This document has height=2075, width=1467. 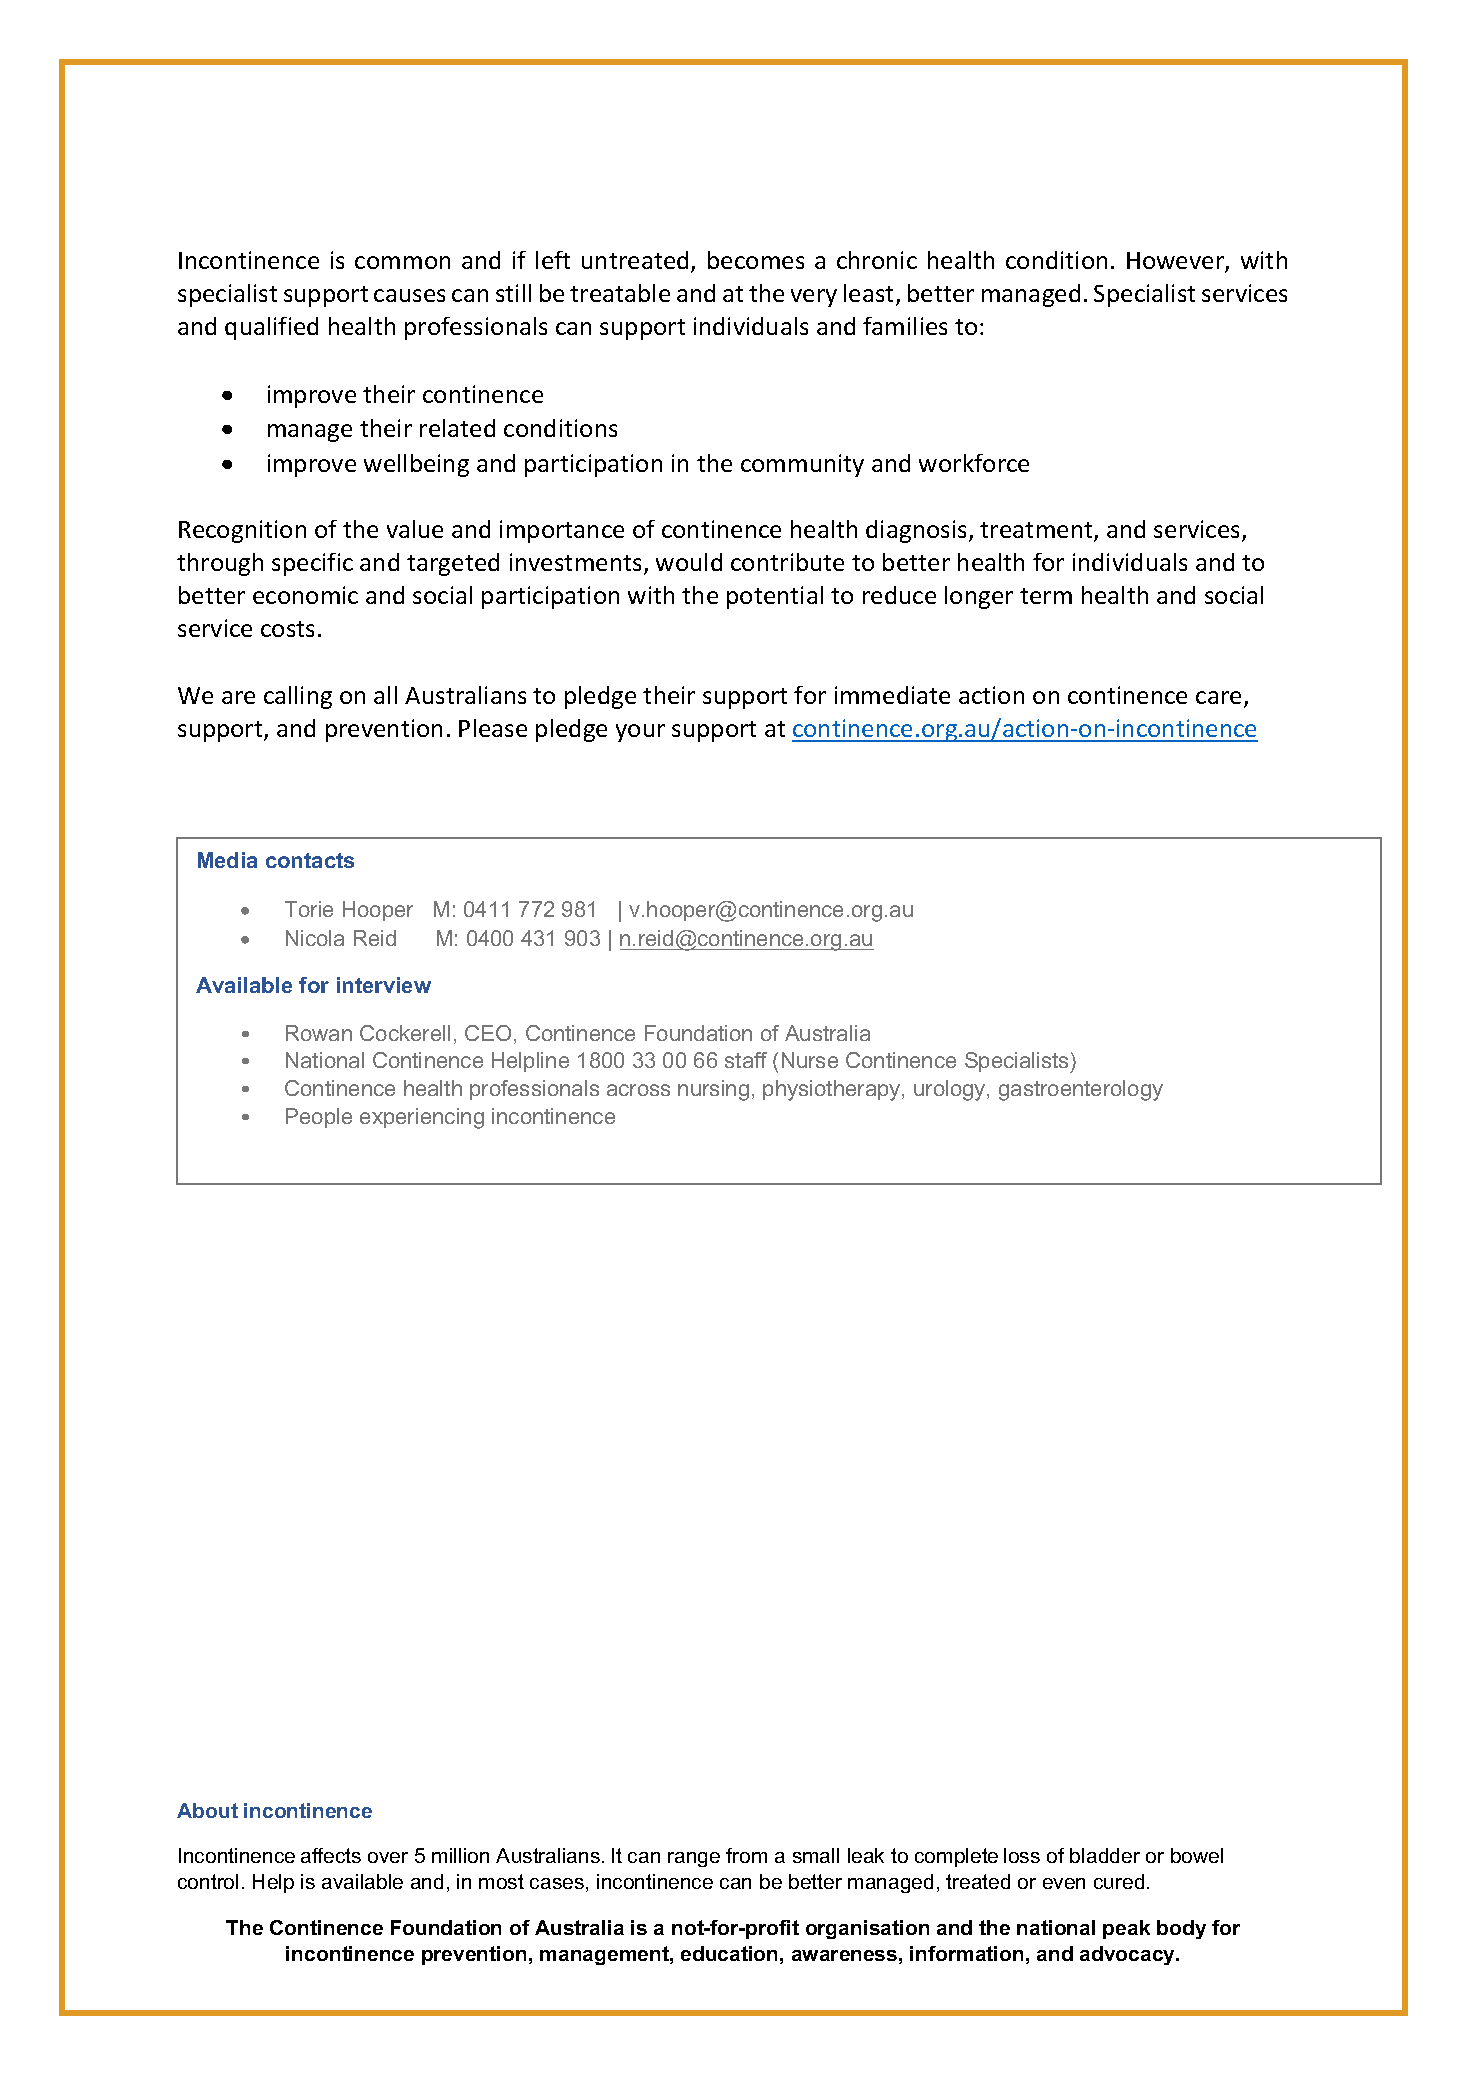 I want to click on staff, so click(x=746, y=1060).
